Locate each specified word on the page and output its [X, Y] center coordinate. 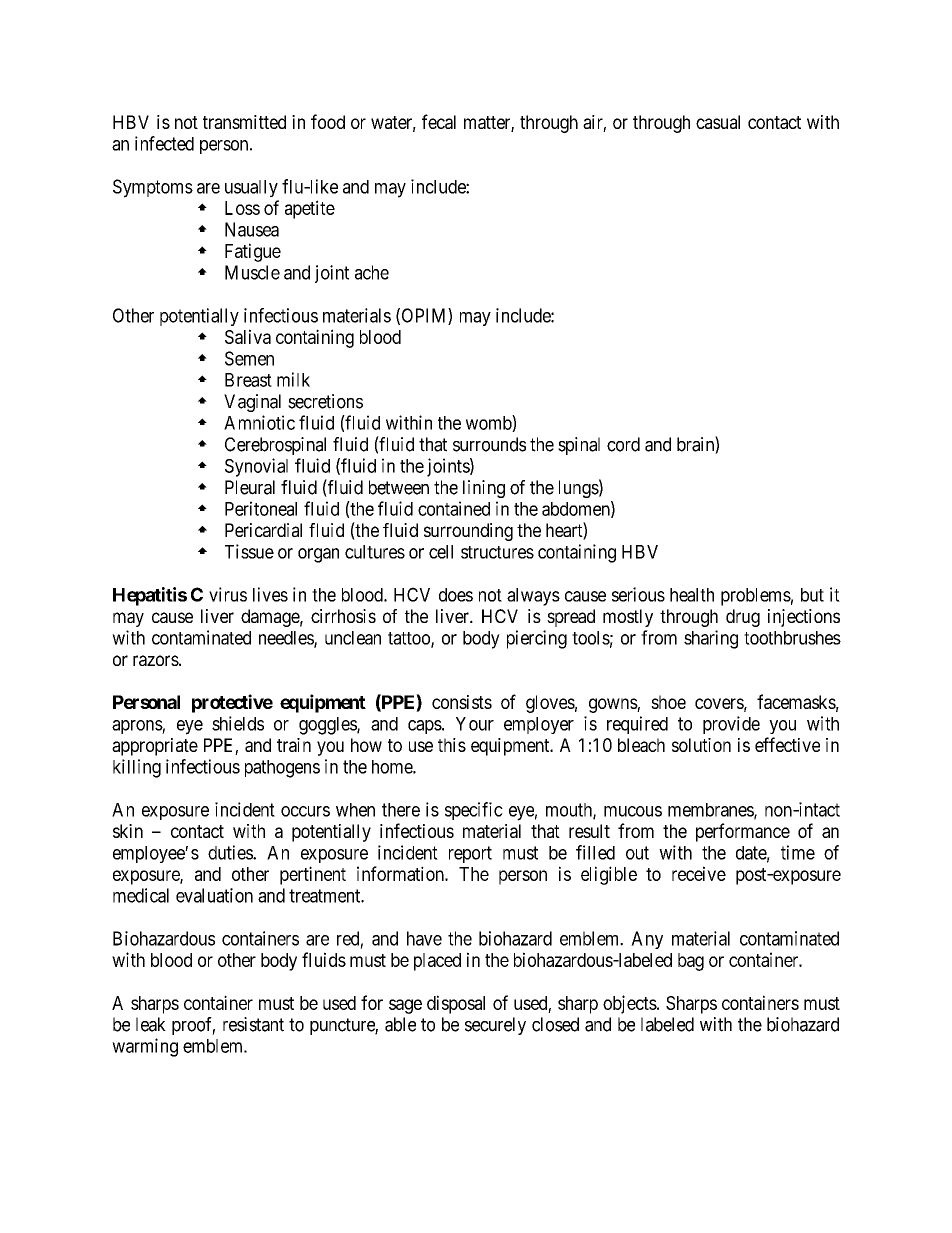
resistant [253, 1024]
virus [228, 594]
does [456, 595]
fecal [439, 121]
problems [756, 597]
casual [718, 122]
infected [164, 143]
